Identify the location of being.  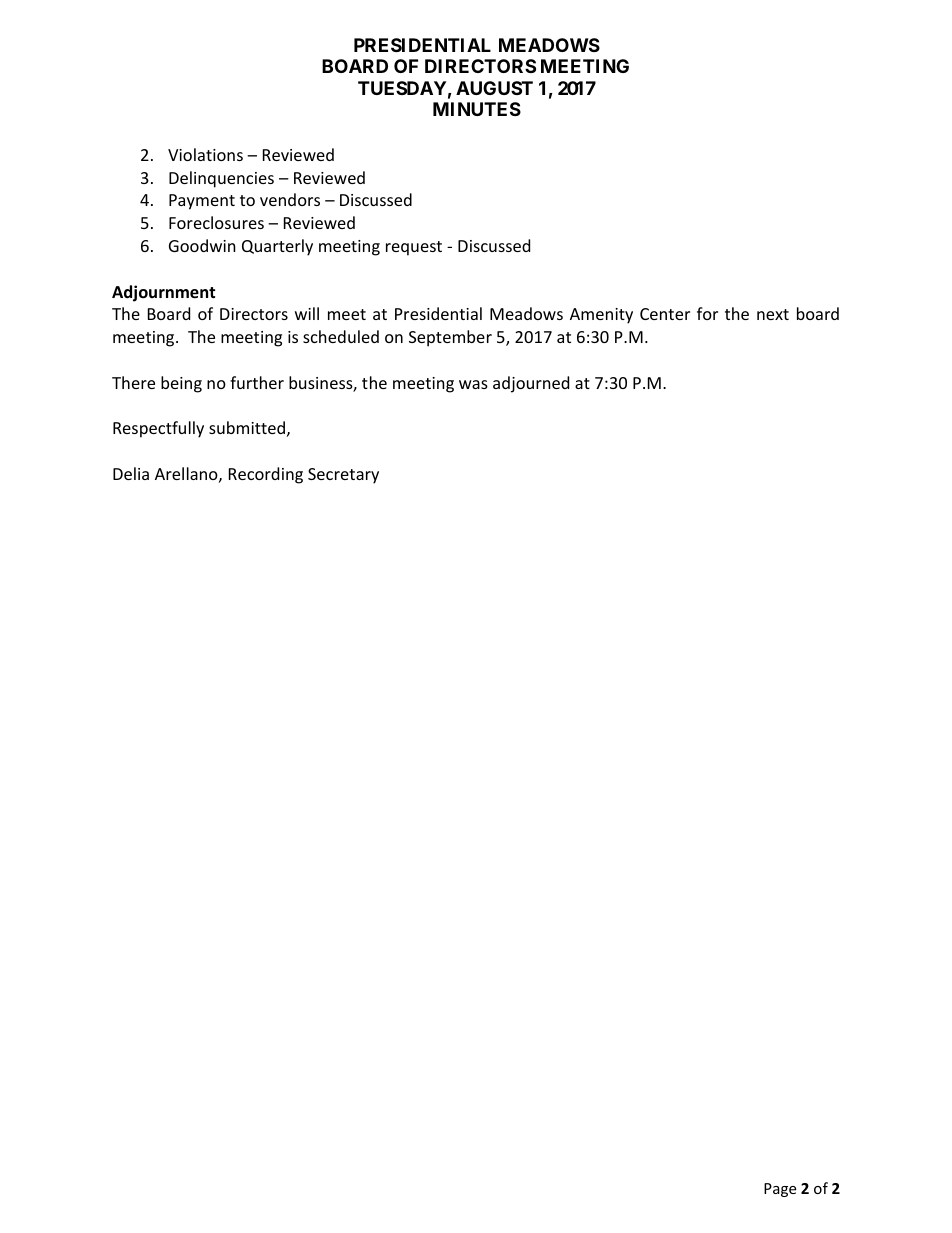
(181, 384).
